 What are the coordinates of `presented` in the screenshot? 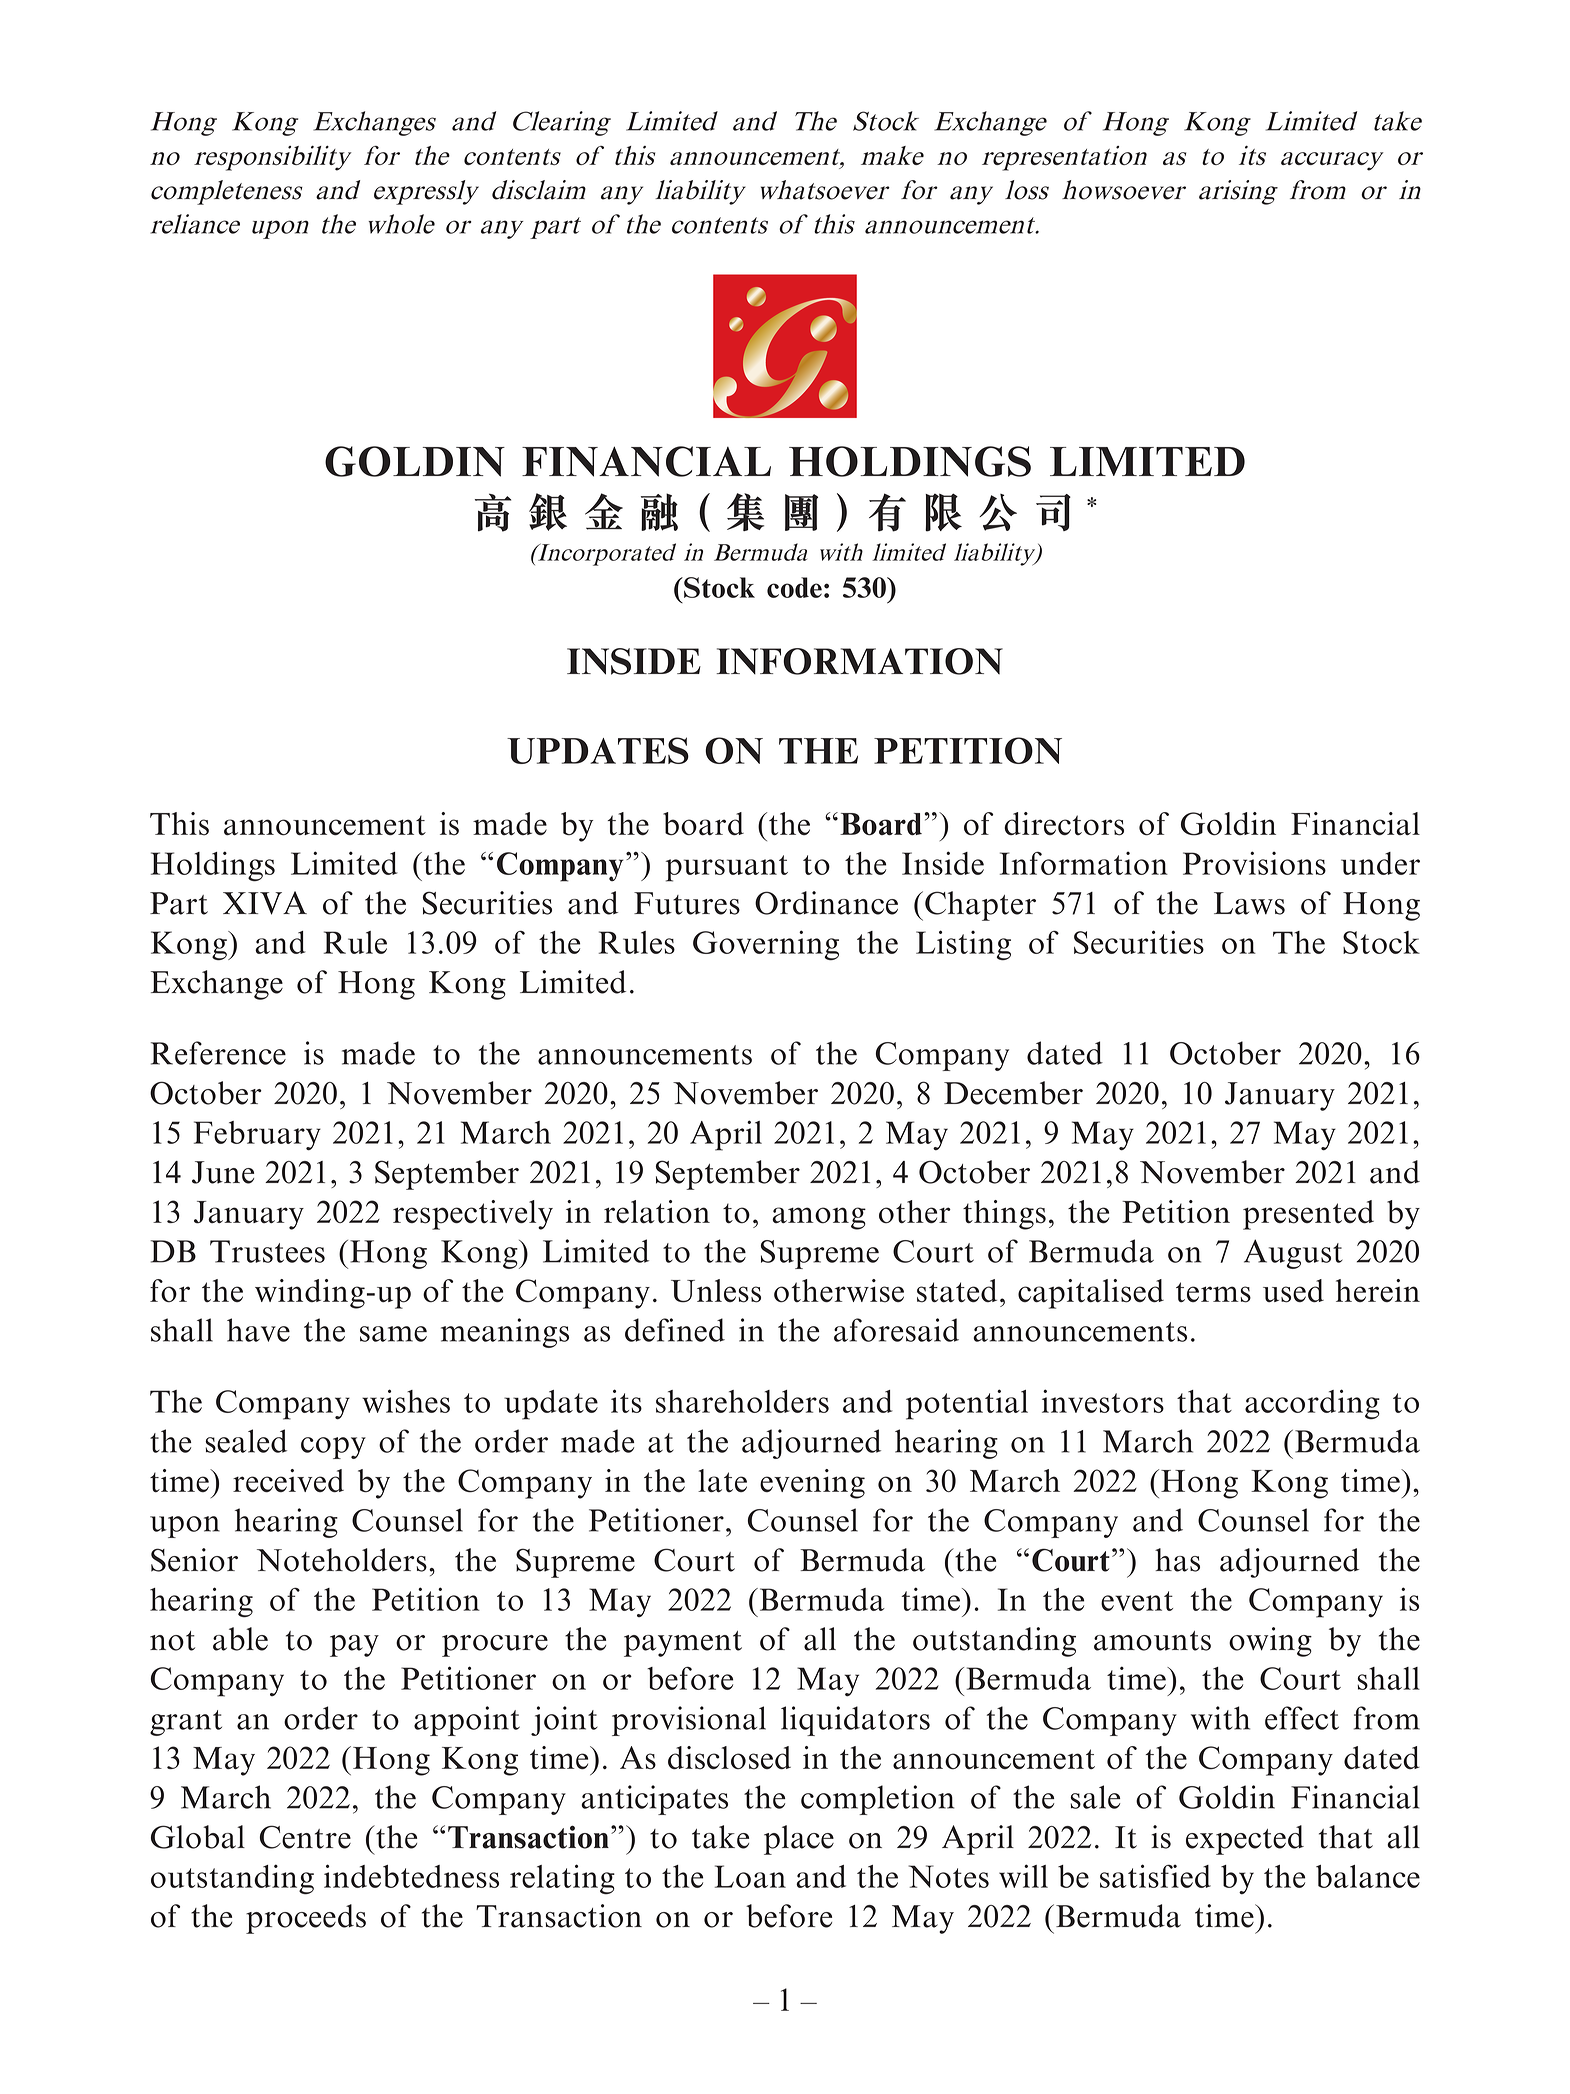 It's located at (1308, 1215).
